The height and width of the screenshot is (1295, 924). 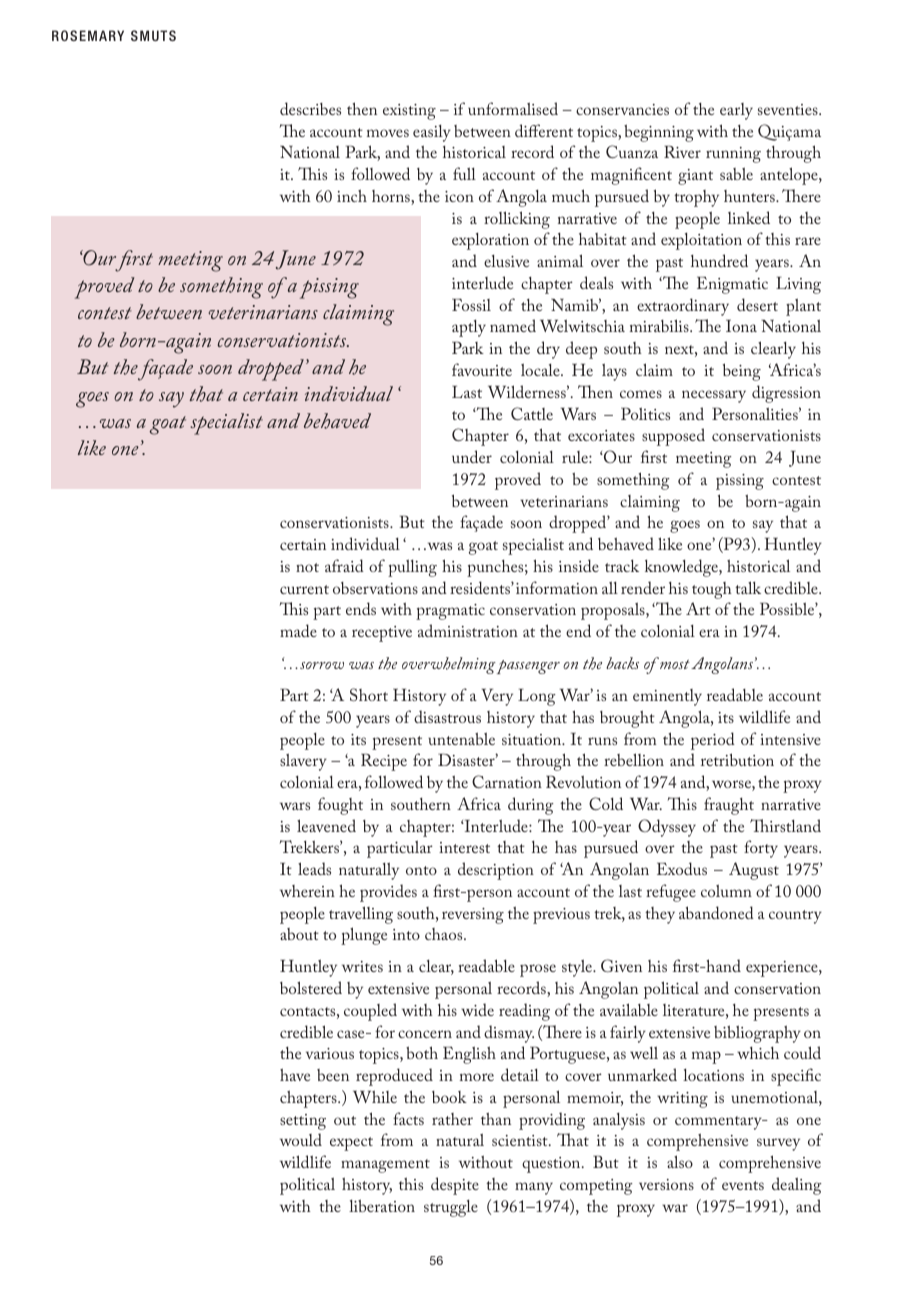 I want to click on events, so click(x=743, y=1185).
